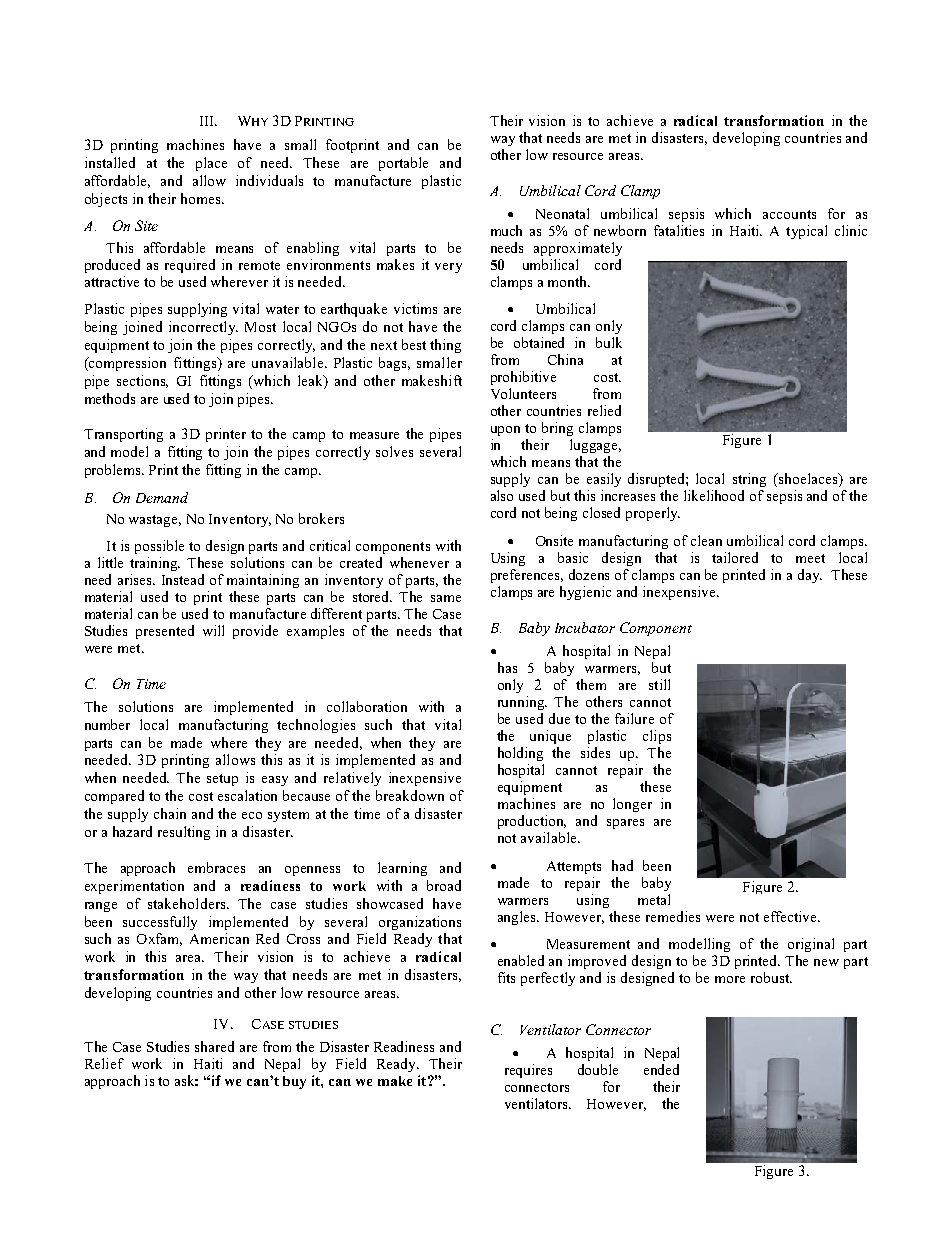  I want to click on shared, so click(214, 1046).
